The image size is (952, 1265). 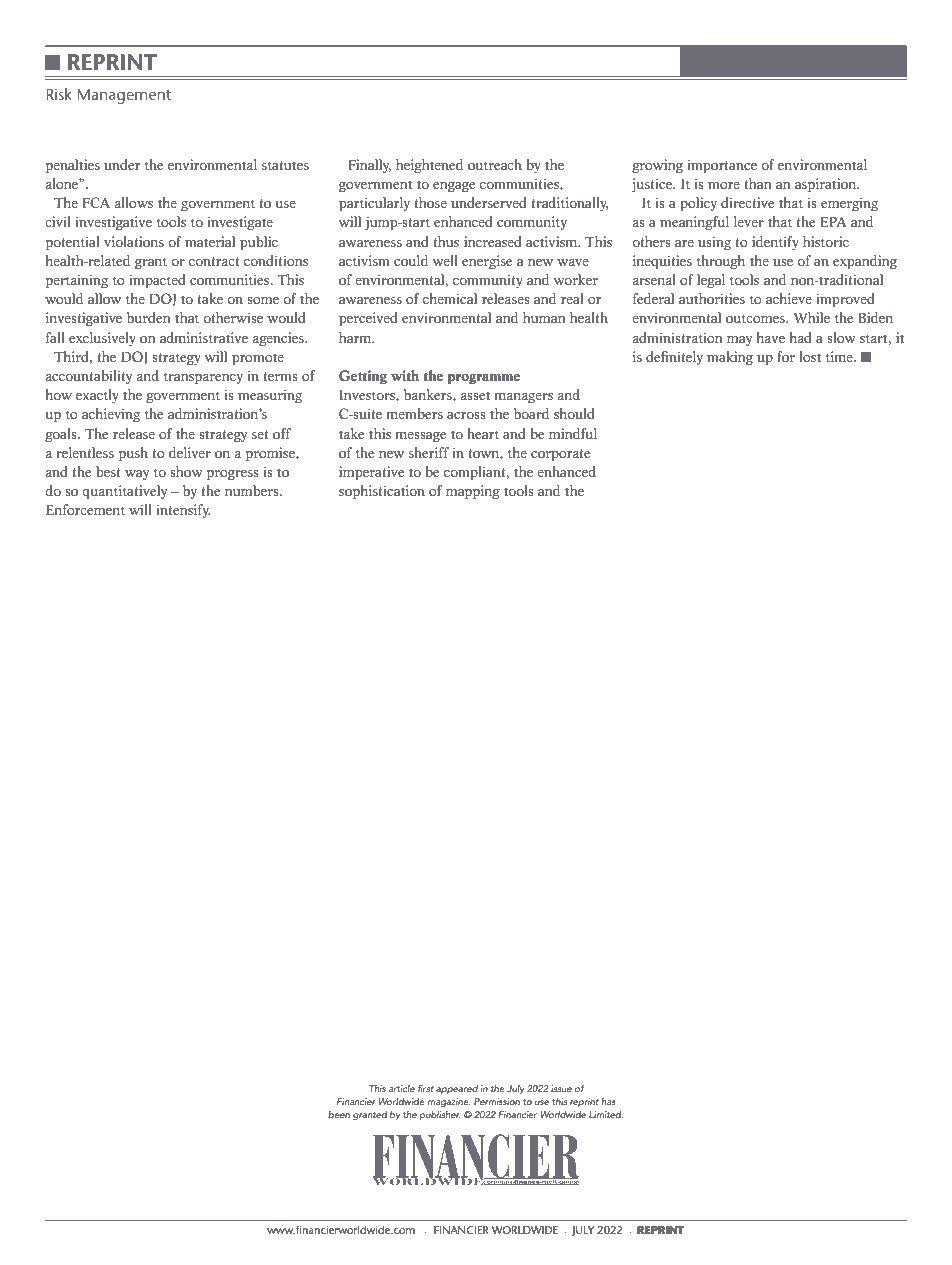 I want to click on intensify, so click(x=183, y=511).
